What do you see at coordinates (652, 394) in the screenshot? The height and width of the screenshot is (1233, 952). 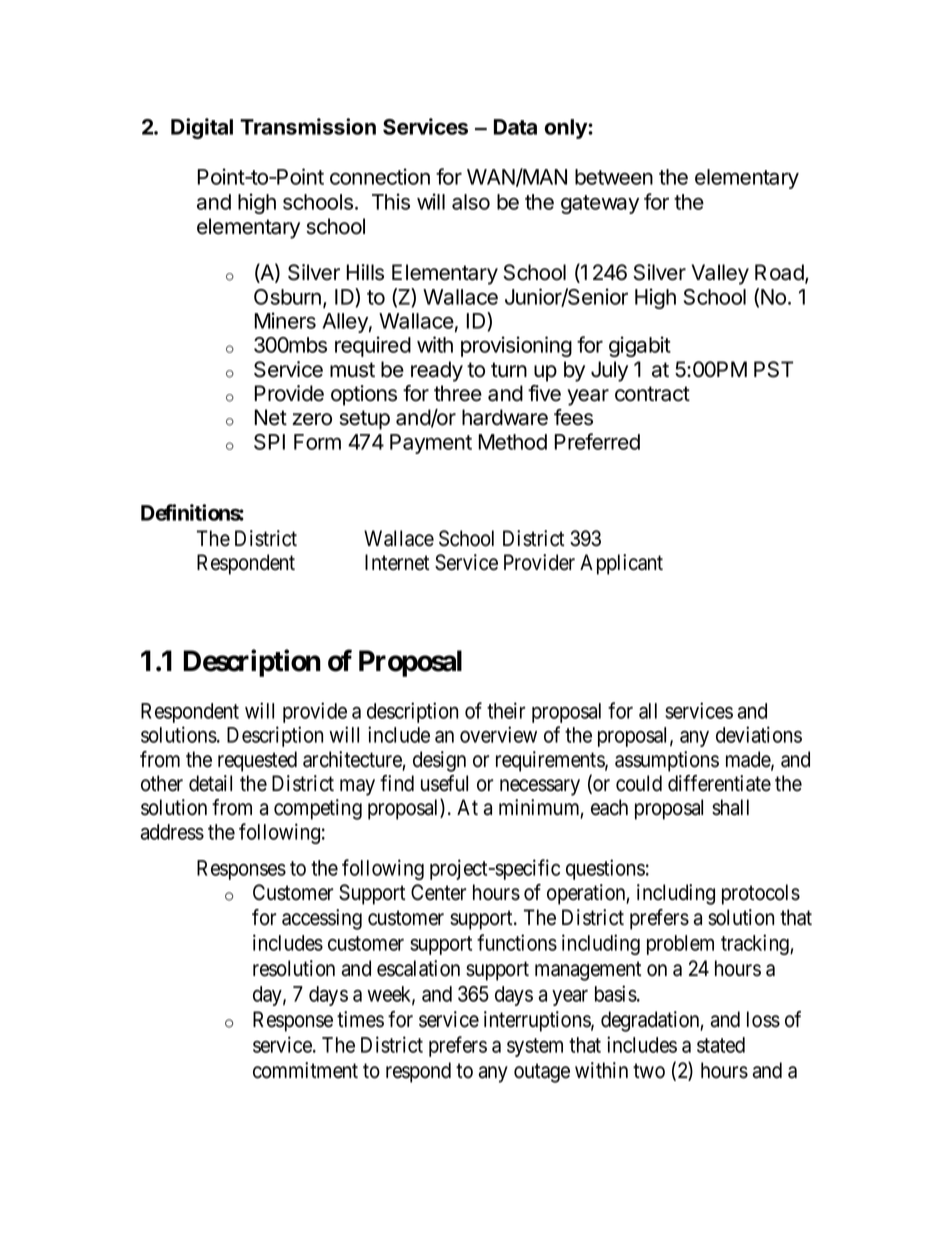 I see `contract` at bounding box center [652, 394].
